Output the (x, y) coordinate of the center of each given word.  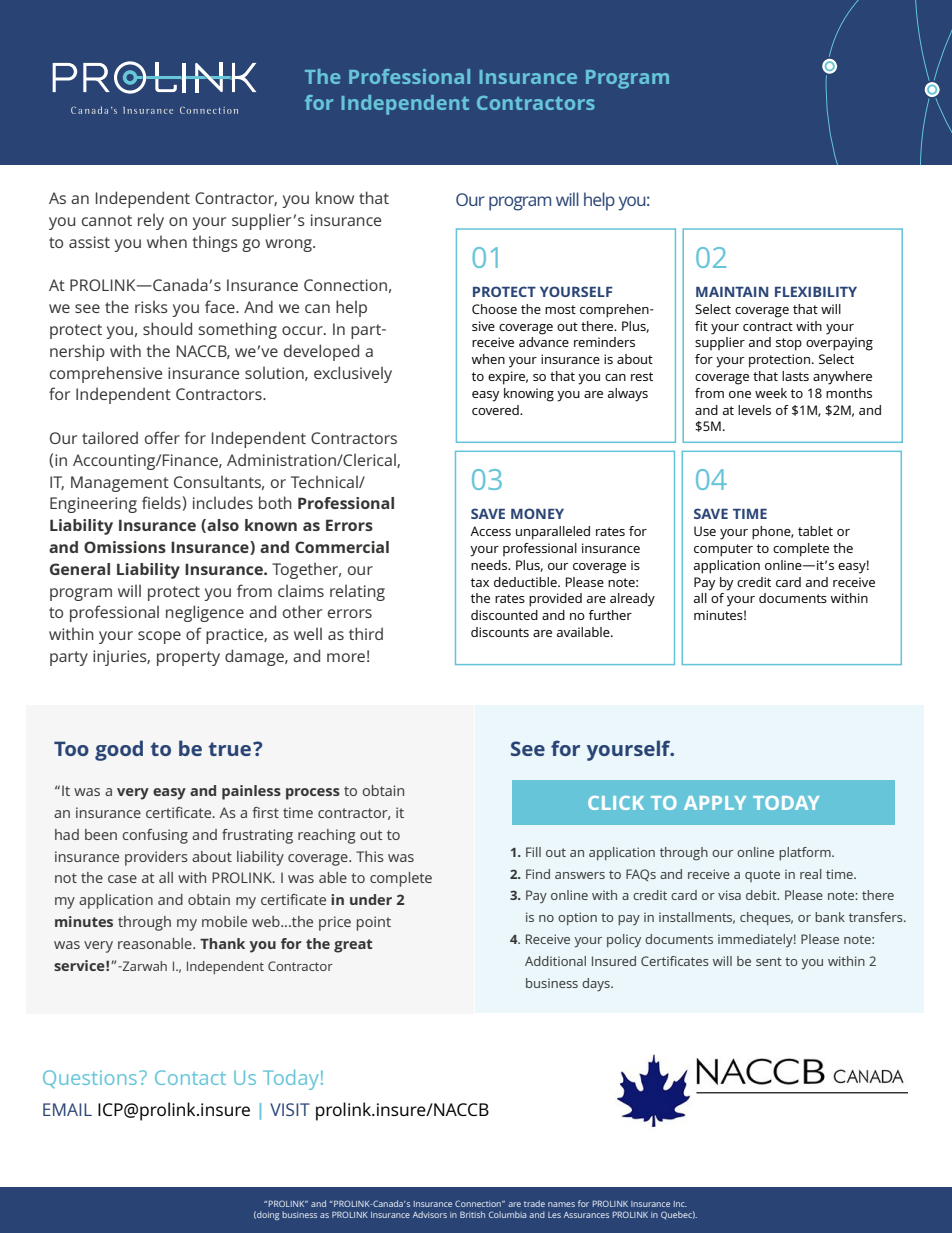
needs (490, 565)
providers (156, 858)
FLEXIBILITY (816, 292)
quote (762, 876)
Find (538, 874)
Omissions (125, 547)
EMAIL (67, 1109)
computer (723, 550)
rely (151, 222)
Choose (494, 309)
